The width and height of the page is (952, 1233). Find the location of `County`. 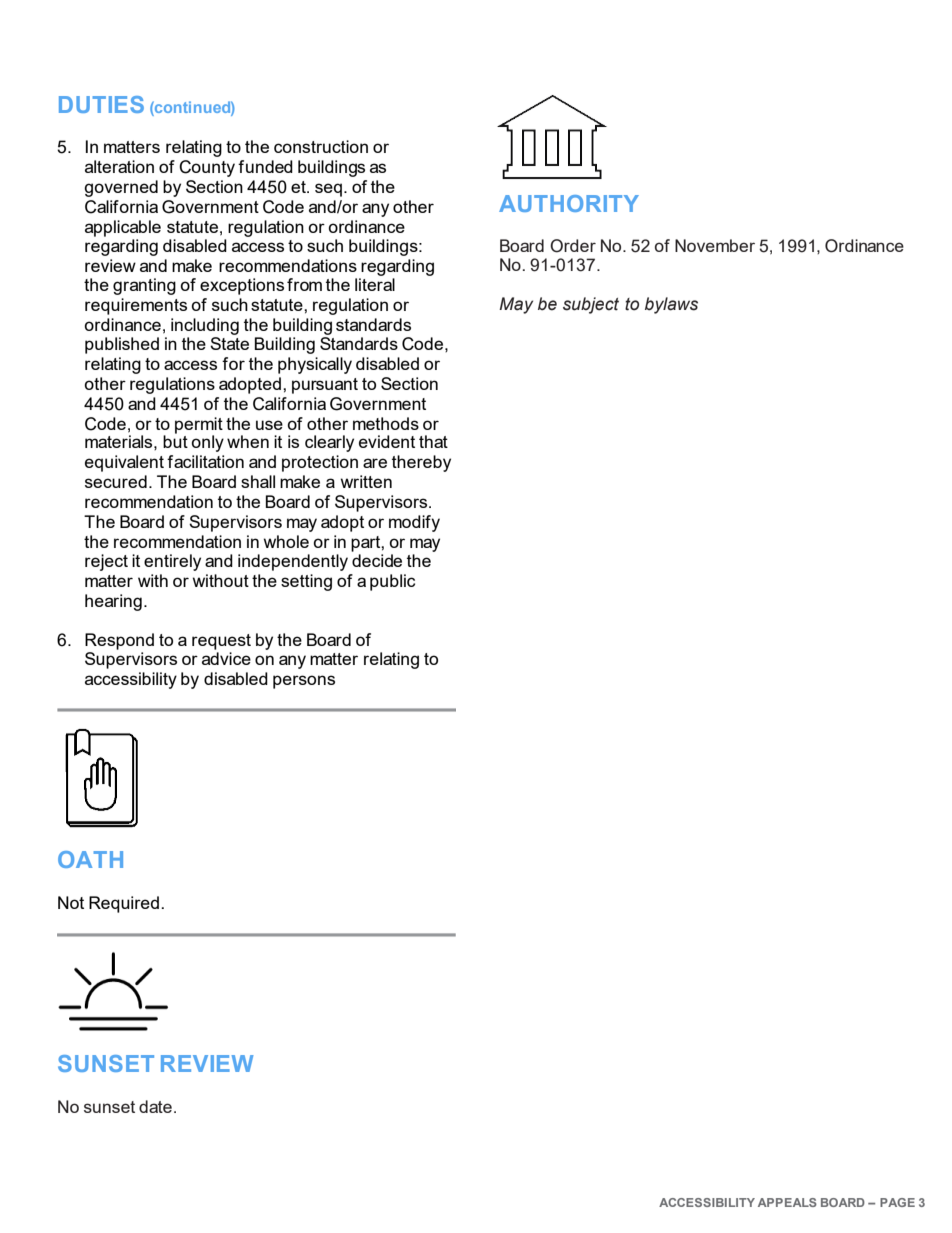

County is located at coordinates (207, 168).
